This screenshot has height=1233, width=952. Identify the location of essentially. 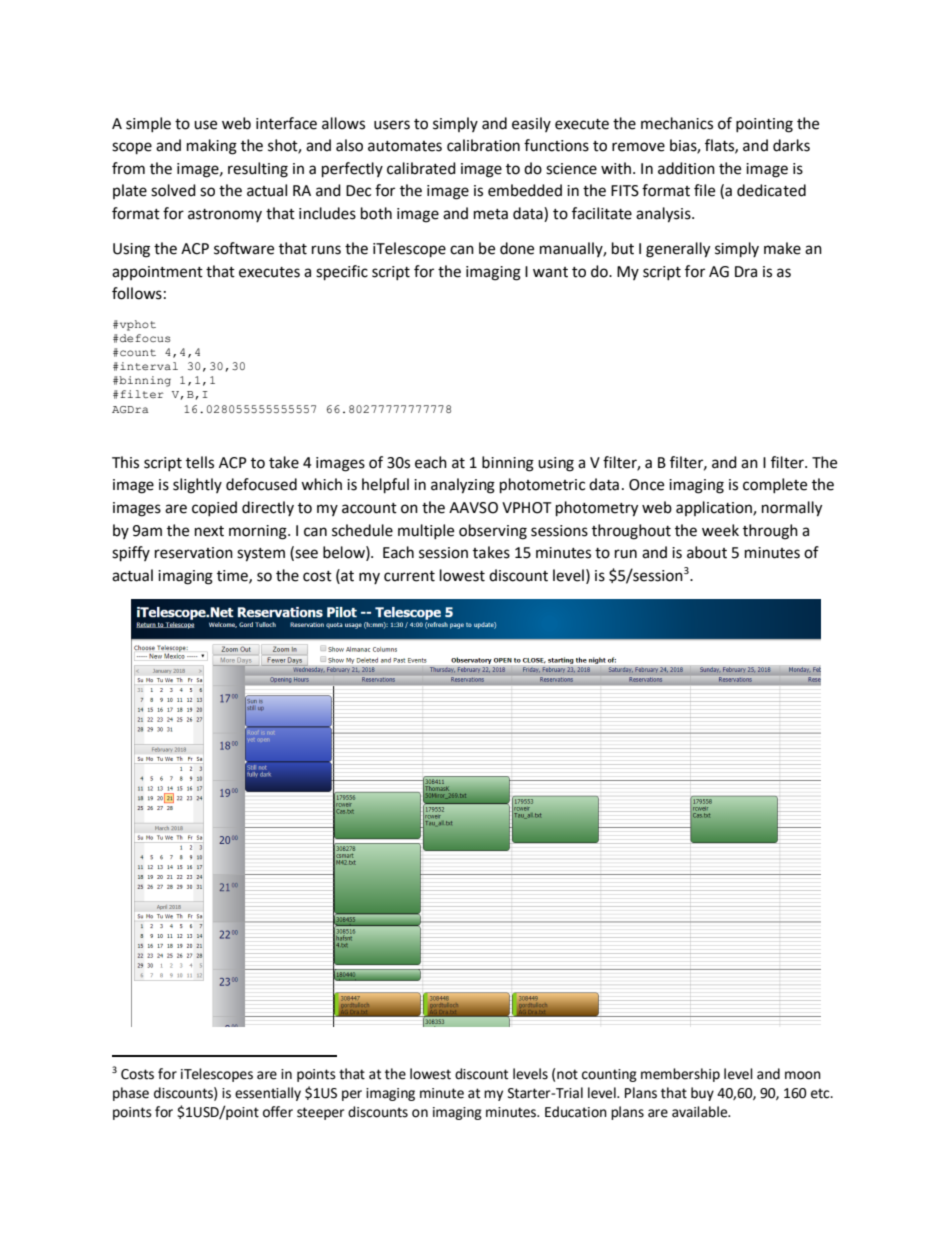
(268, 1094).
